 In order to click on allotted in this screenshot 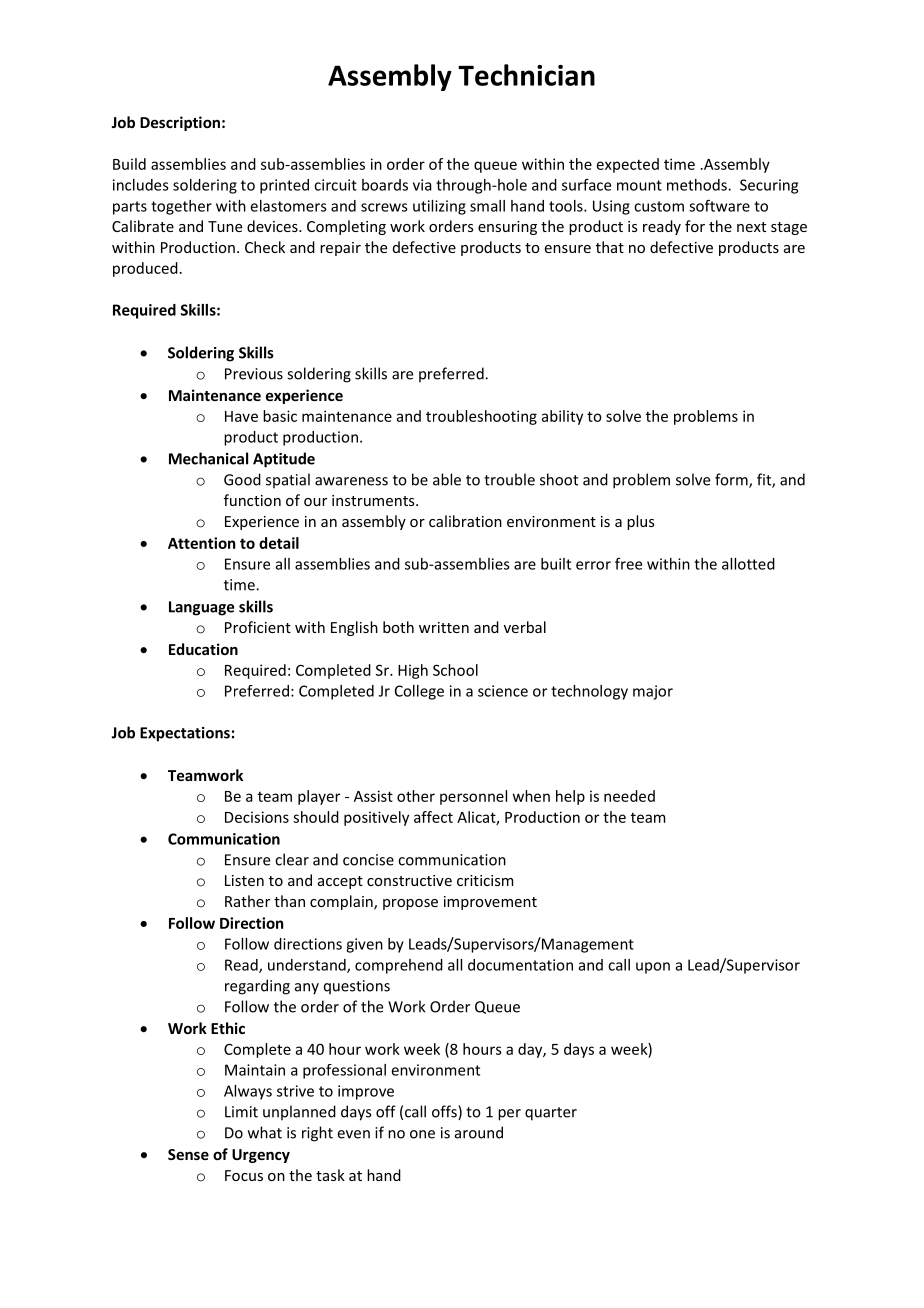, I will do `click(748, 564)`.
